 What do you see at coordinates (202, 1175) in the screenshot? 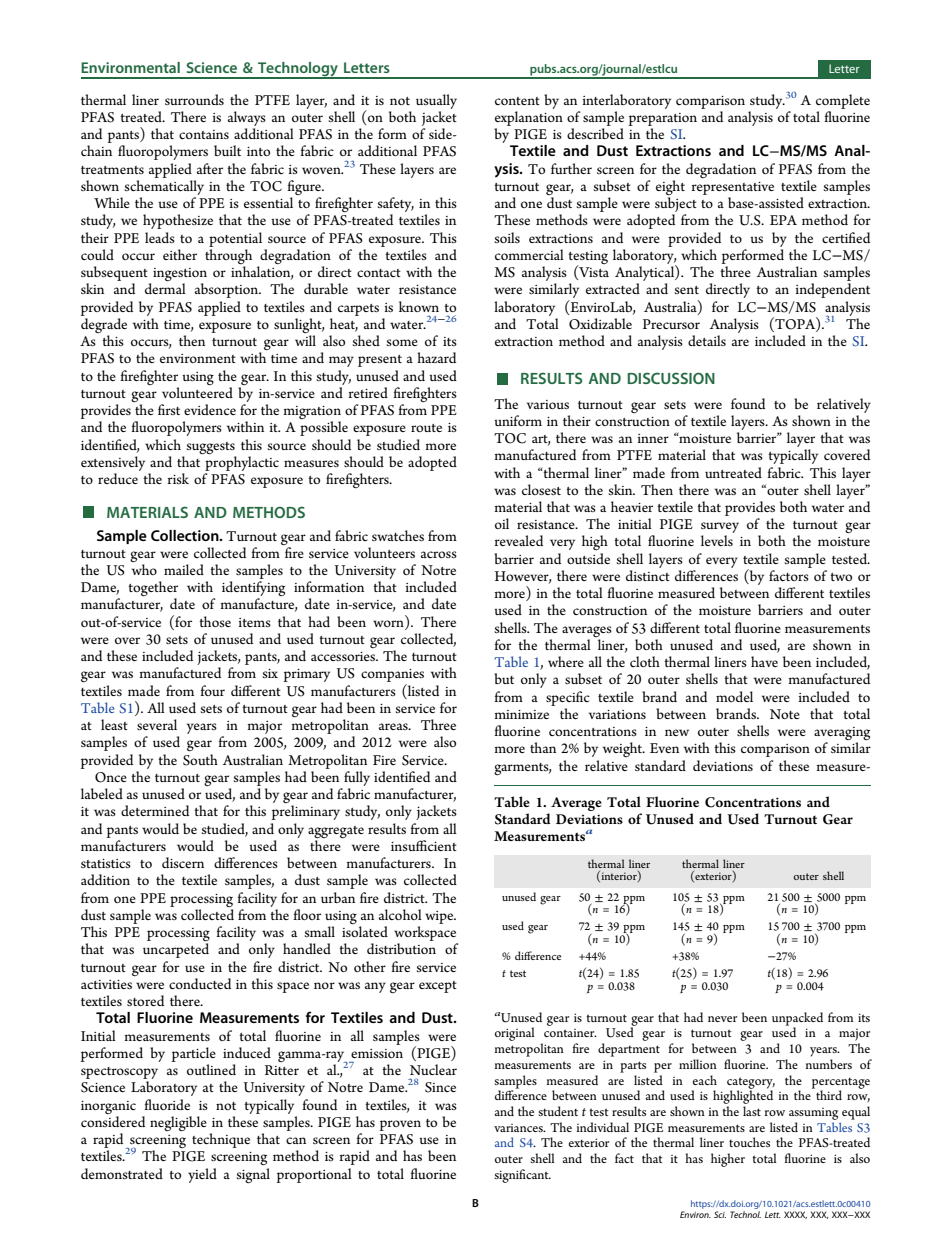
I see `yield` at bounding box center [202, 1175].
